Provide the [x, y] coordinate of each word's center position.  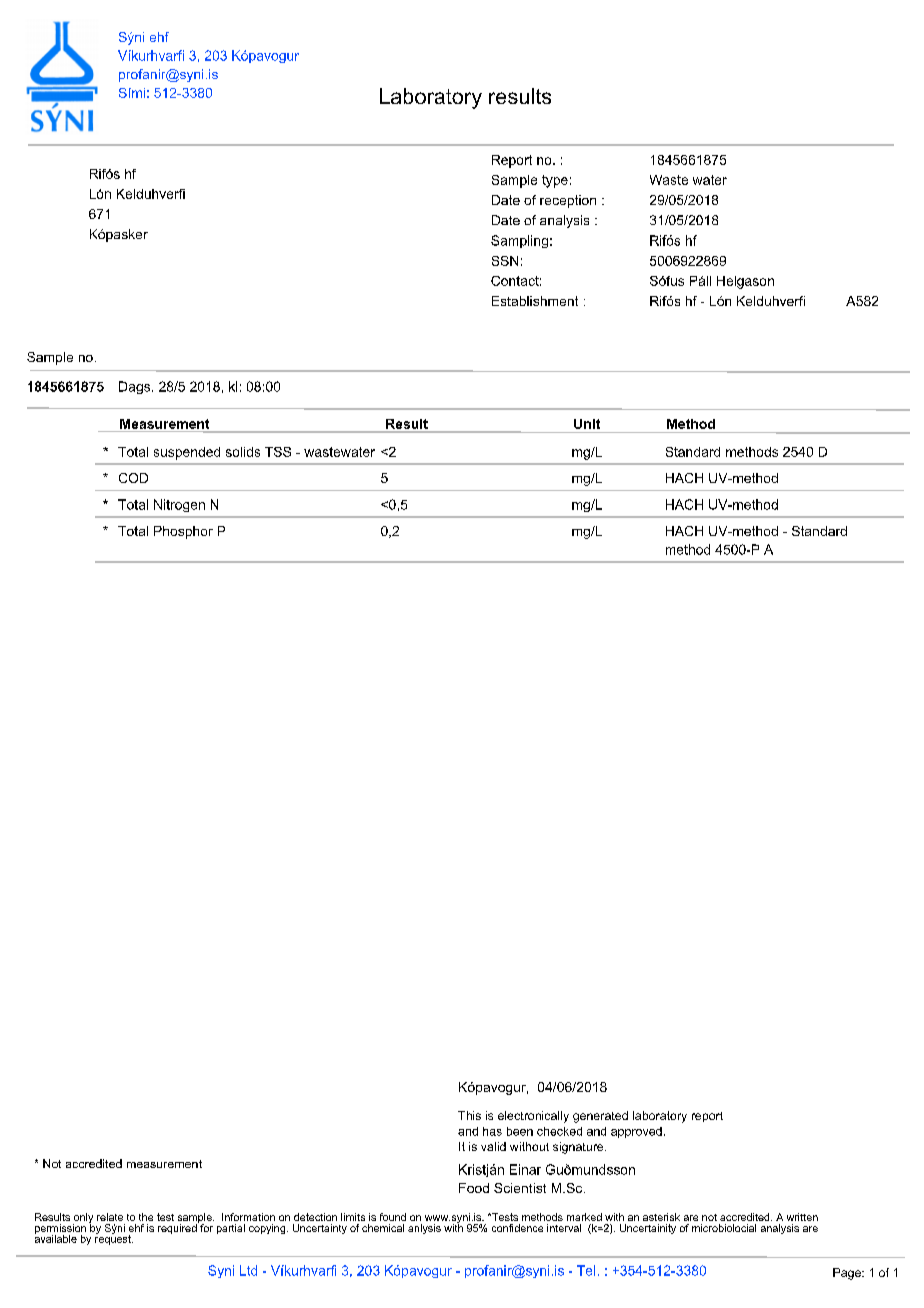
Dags [136, 387]
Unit [587, 424]
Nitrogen [179, 505]
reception [568, 201]
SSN [505, 261]
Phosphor [183, 532]
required [178, 1228]
